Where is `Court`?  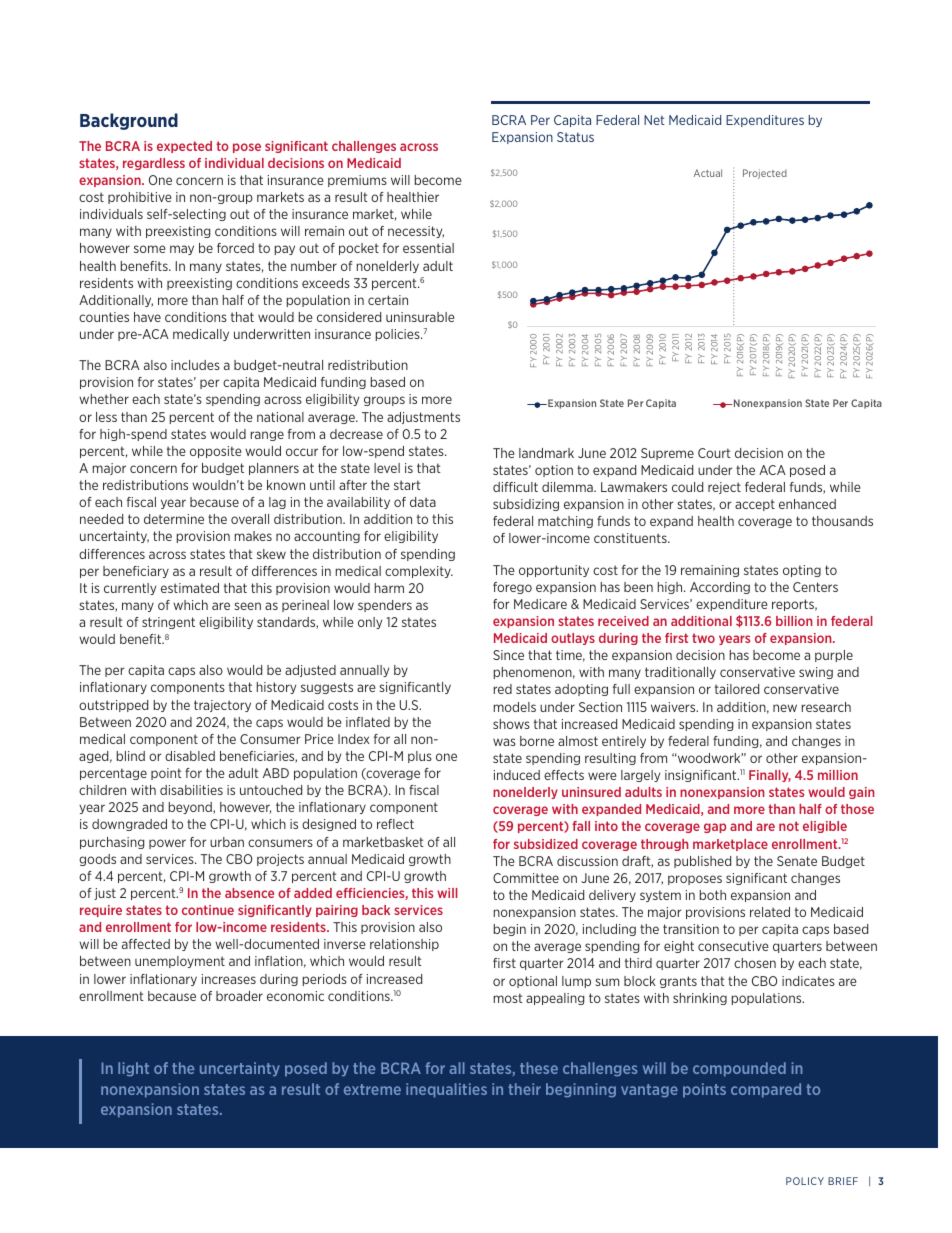
Court is located at coordinates (714, 453).
